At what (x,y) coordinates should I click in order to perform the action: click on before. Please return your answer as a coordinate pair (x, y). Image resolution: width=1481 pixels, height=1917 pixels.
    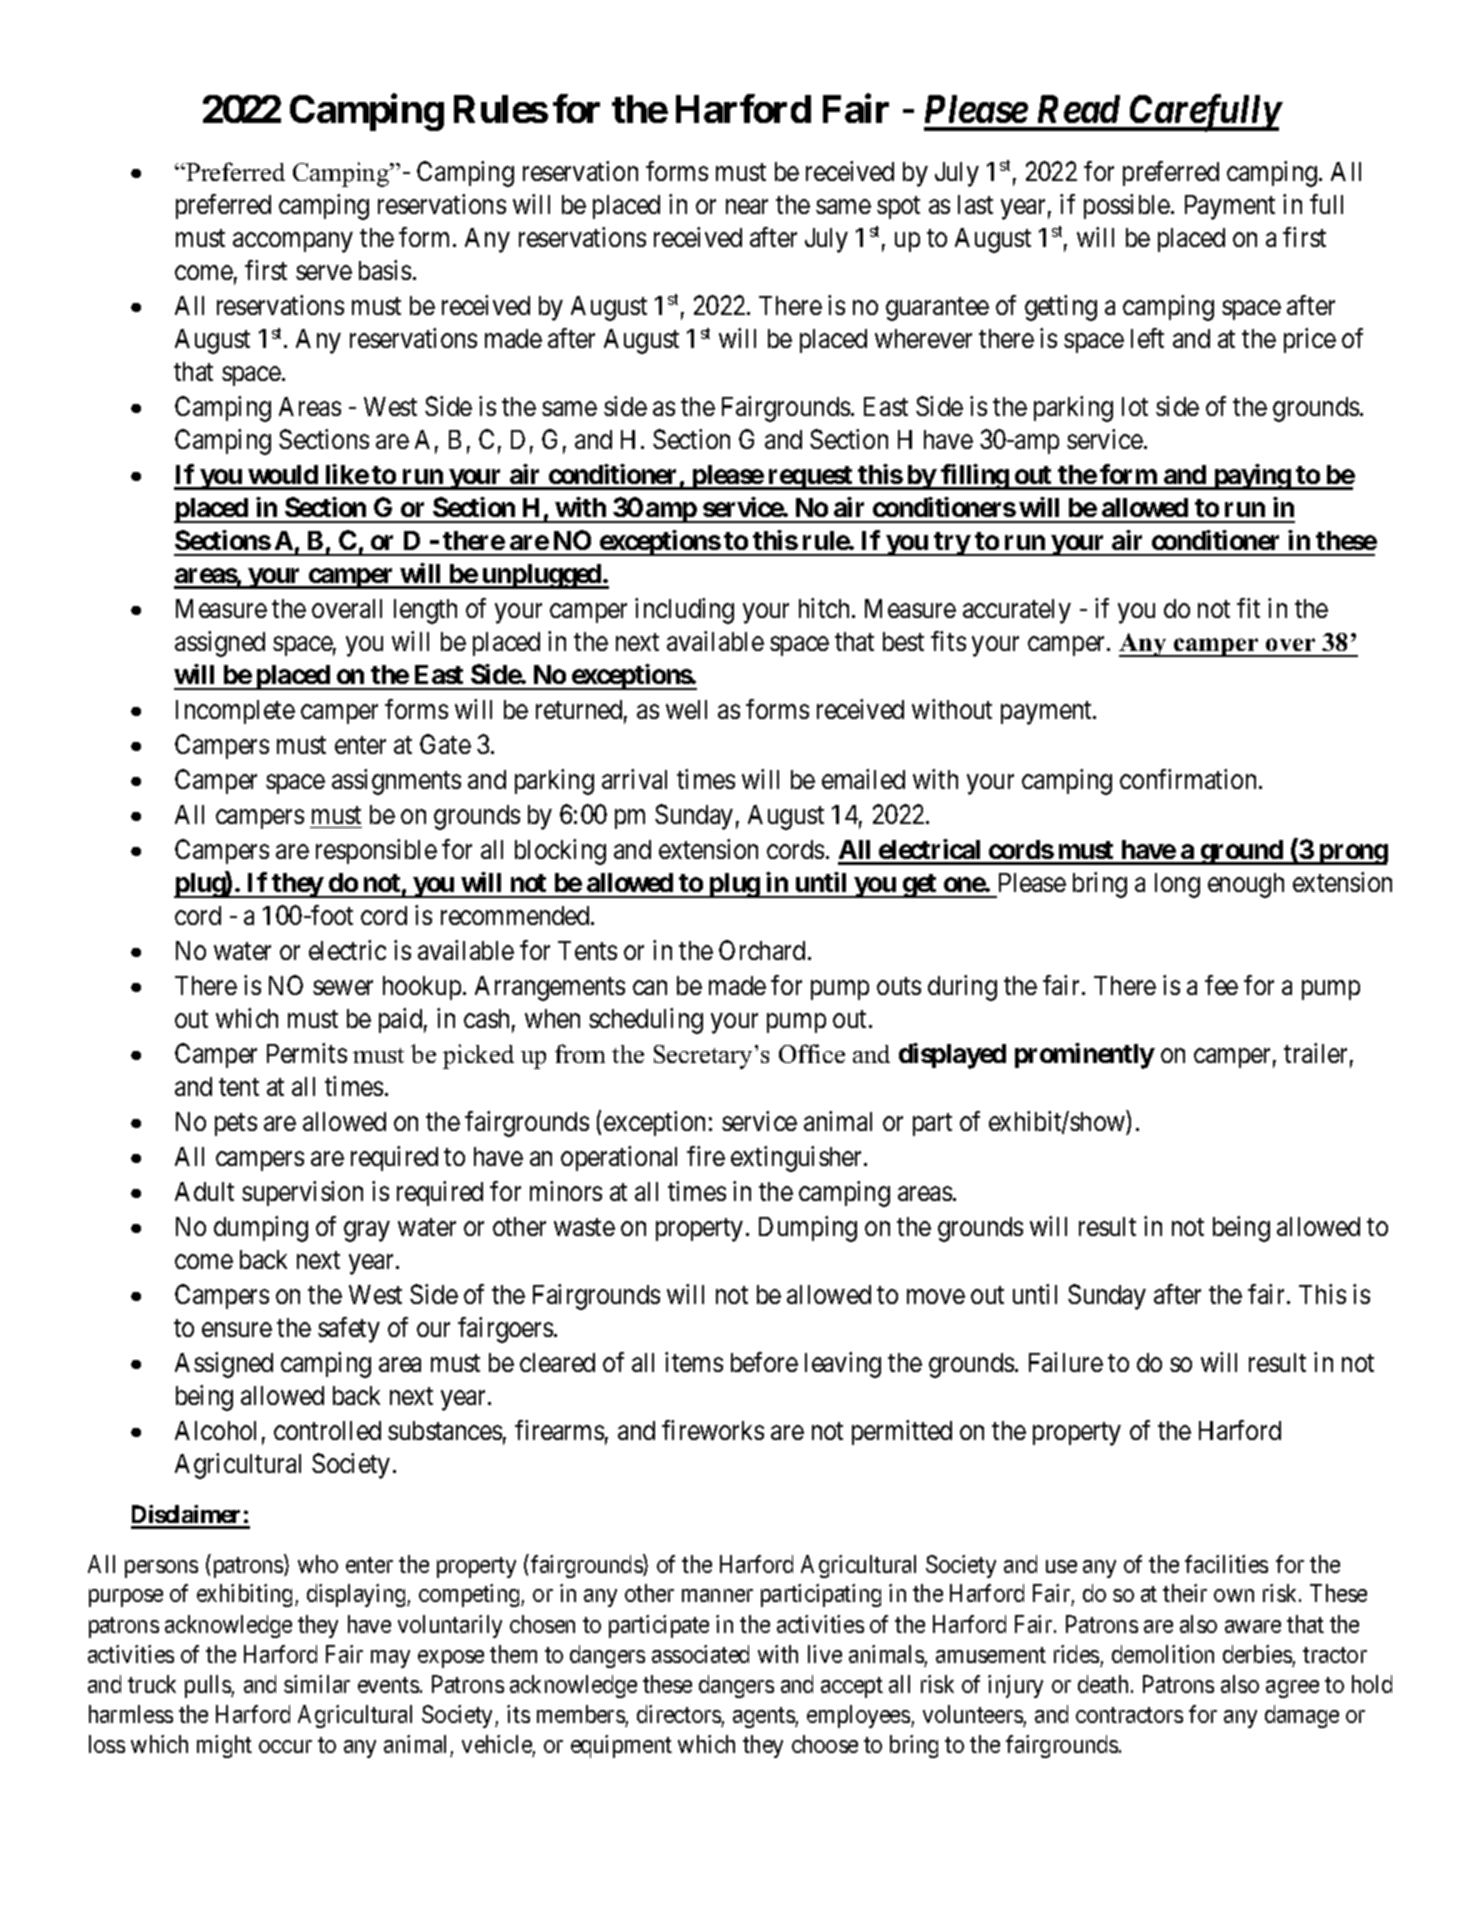
    Looking at the image, I should click on (764, 1362).
